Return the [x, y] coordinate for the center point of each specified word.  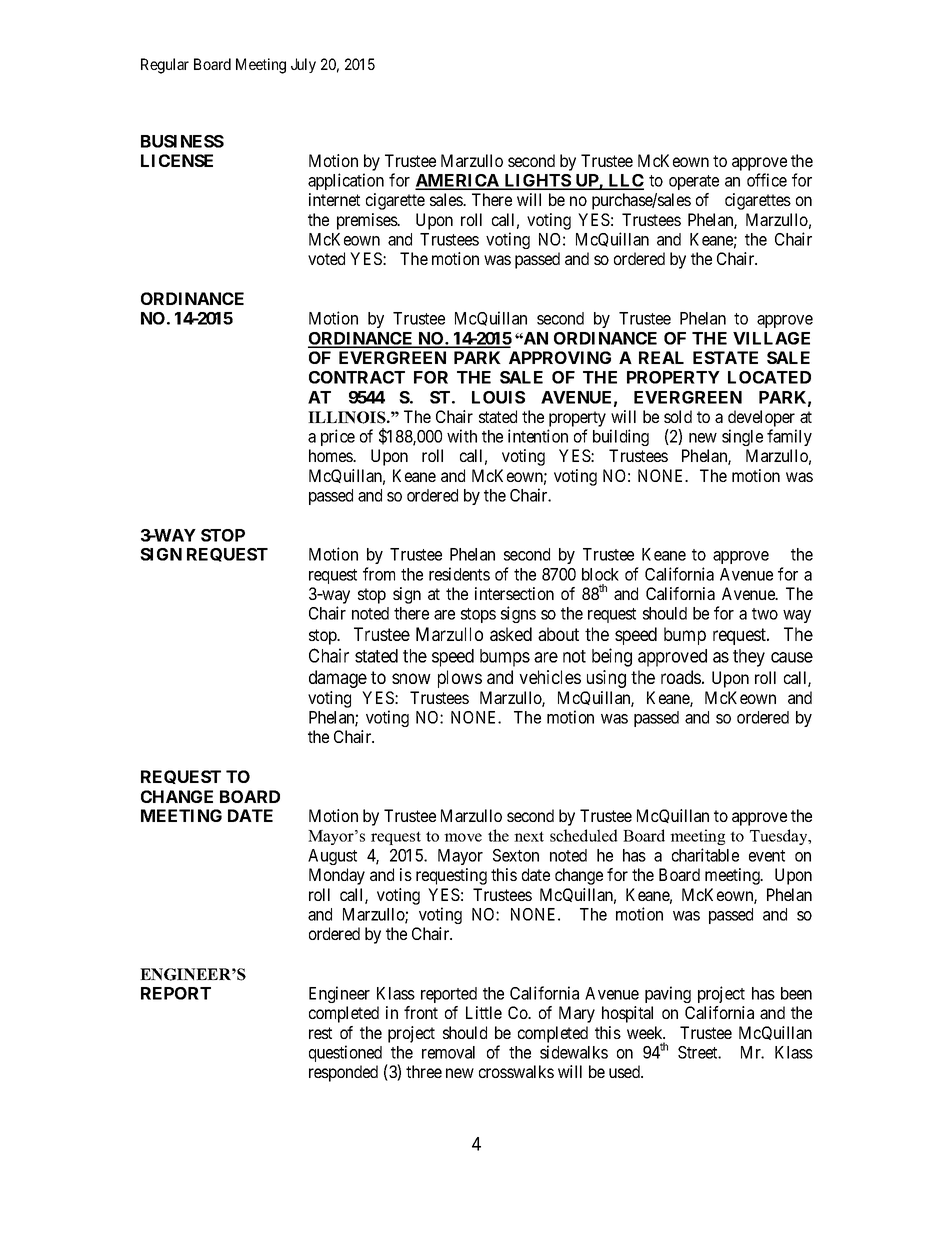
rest [320, 1033]
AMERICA [458, 181]
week [646, 1032]
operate [694, 182]
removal [448, 1052]
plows [460, 679]
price [338, 437]
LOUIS [498, 397]
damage [338, 679]
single [742, 437]
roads [681, 677]
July [303, 65]
